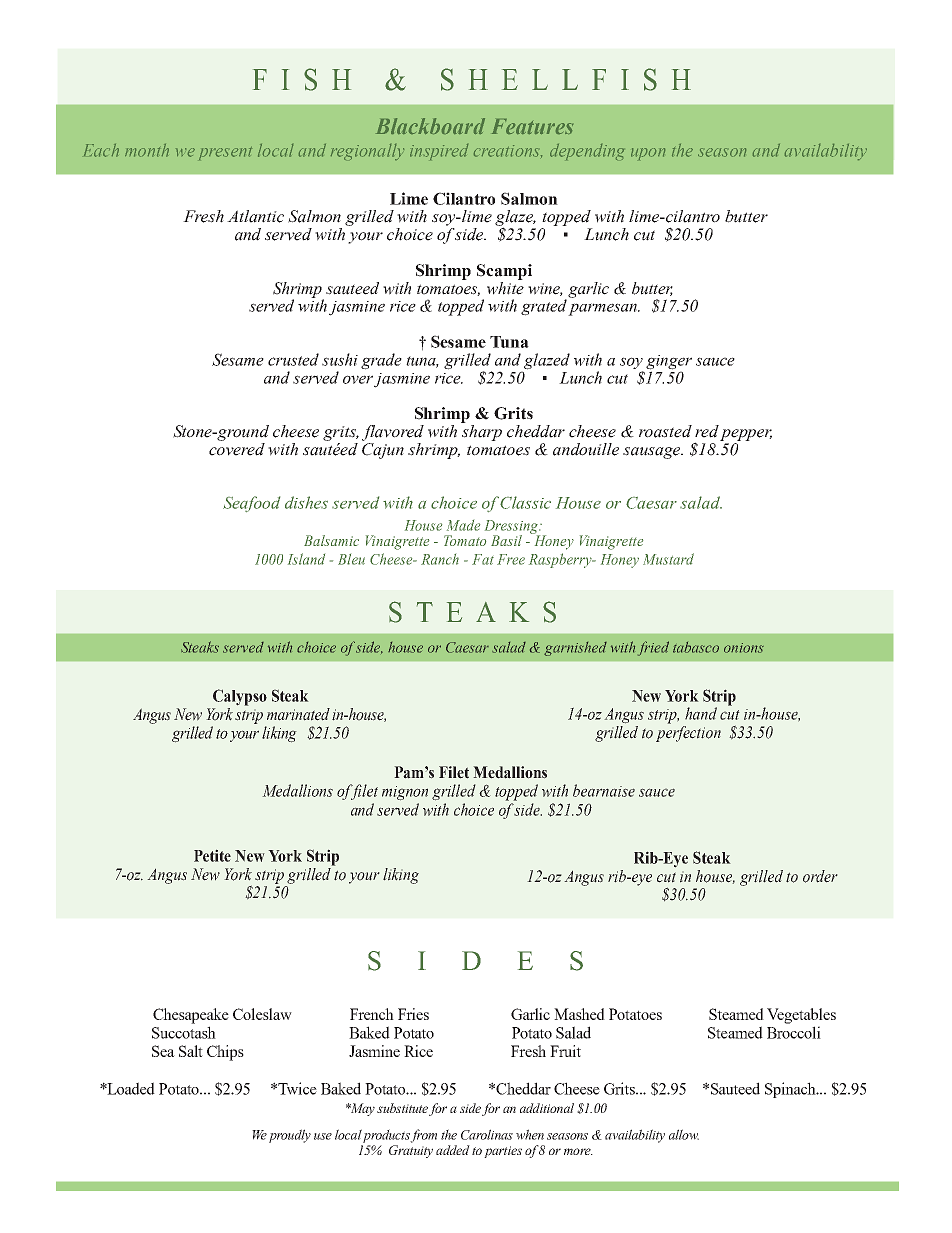 The width and height of the document is (952, 1233). I want to click on roasted, so click(665, 431).
